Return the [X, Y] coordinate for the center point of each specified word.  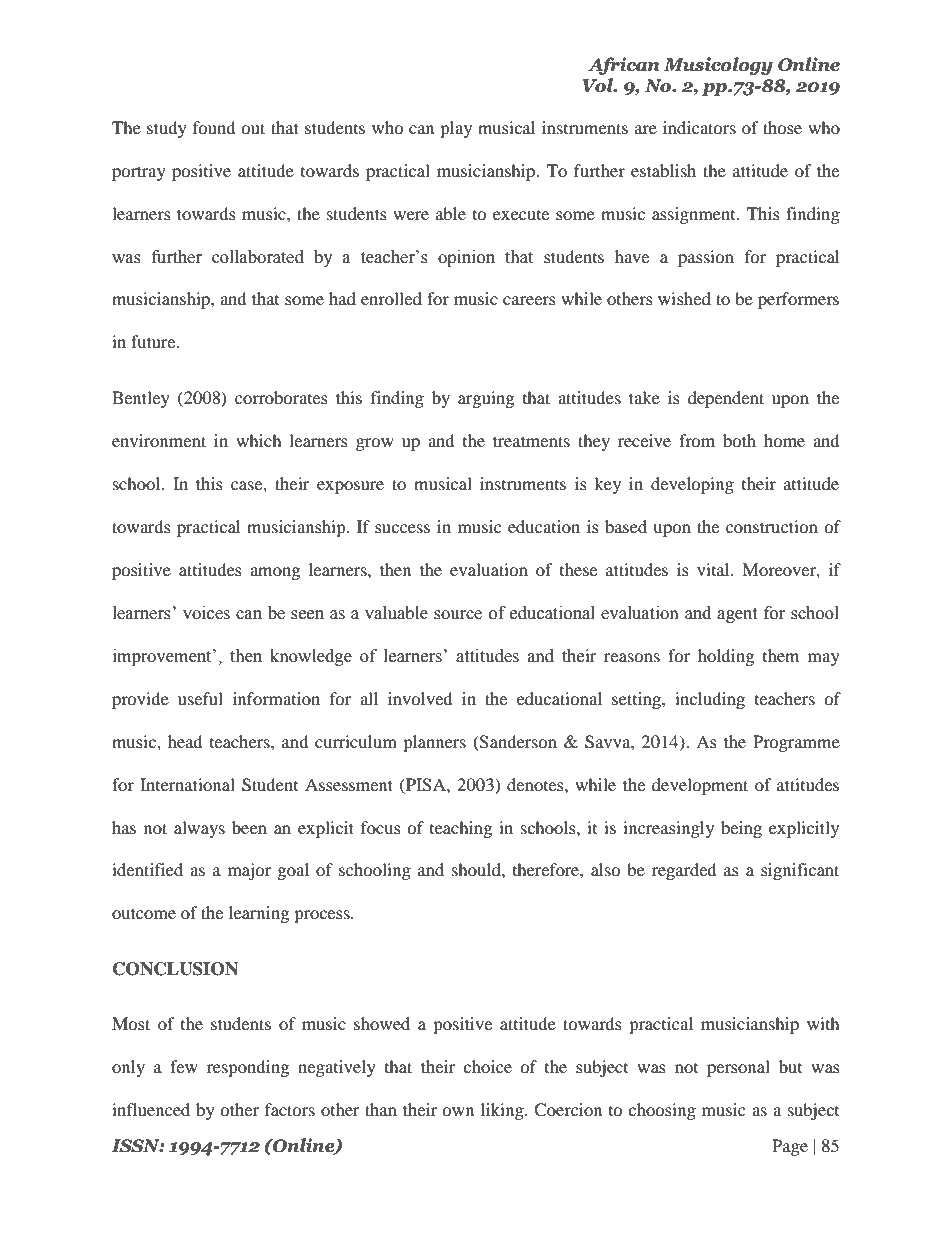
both [739, 440]
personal [738, 1068]
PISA [426, 785]
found [214, 127]
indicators [699, 127]
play [456, 129]
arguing [486, 399]
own [458, 1111]
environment [159, 440]
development [700, 786]
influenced [151, 1109]
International [187, 784]
